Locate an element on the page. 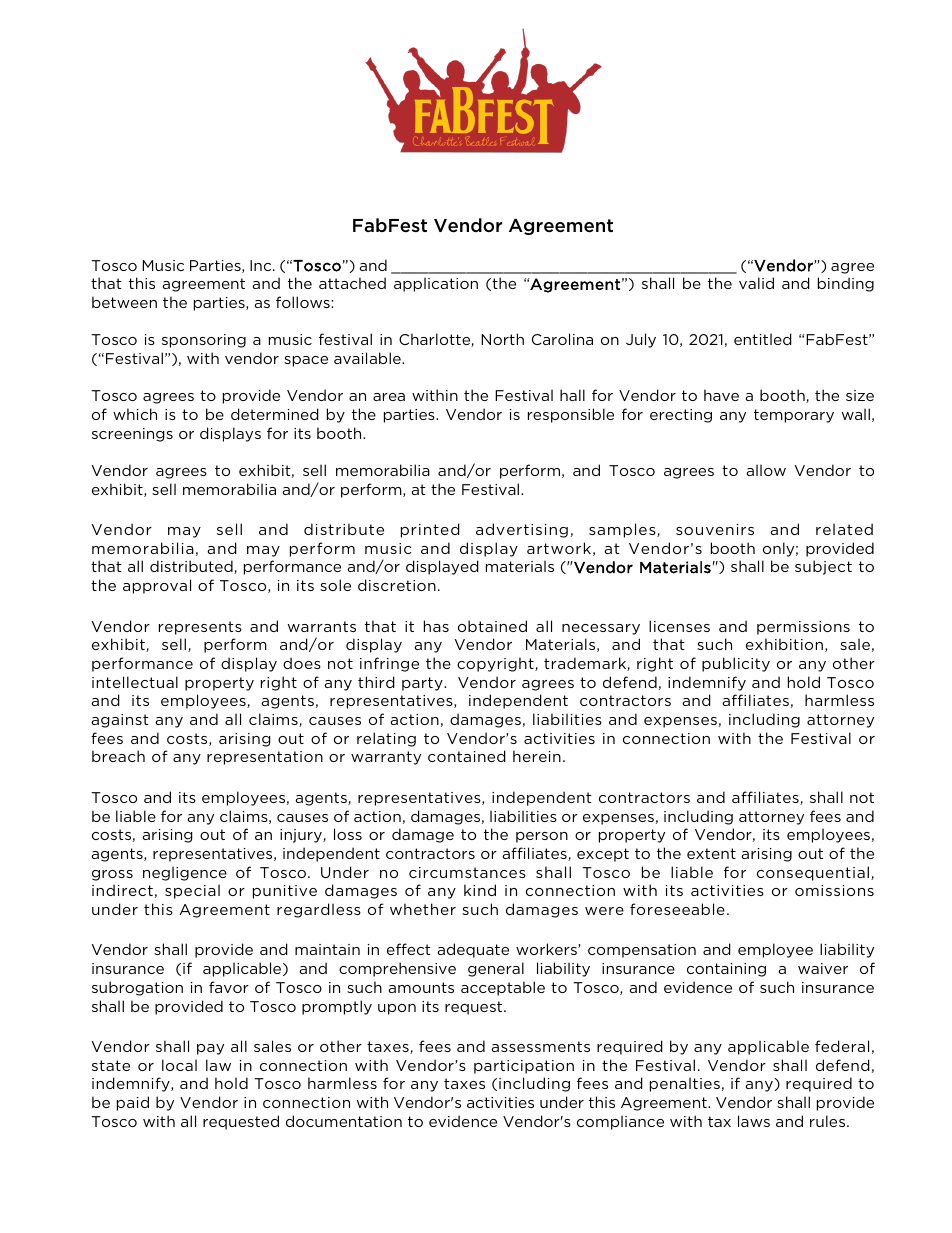 The height and width of the page is (1233, 952). advertising is located at coordinates (522, 530).
